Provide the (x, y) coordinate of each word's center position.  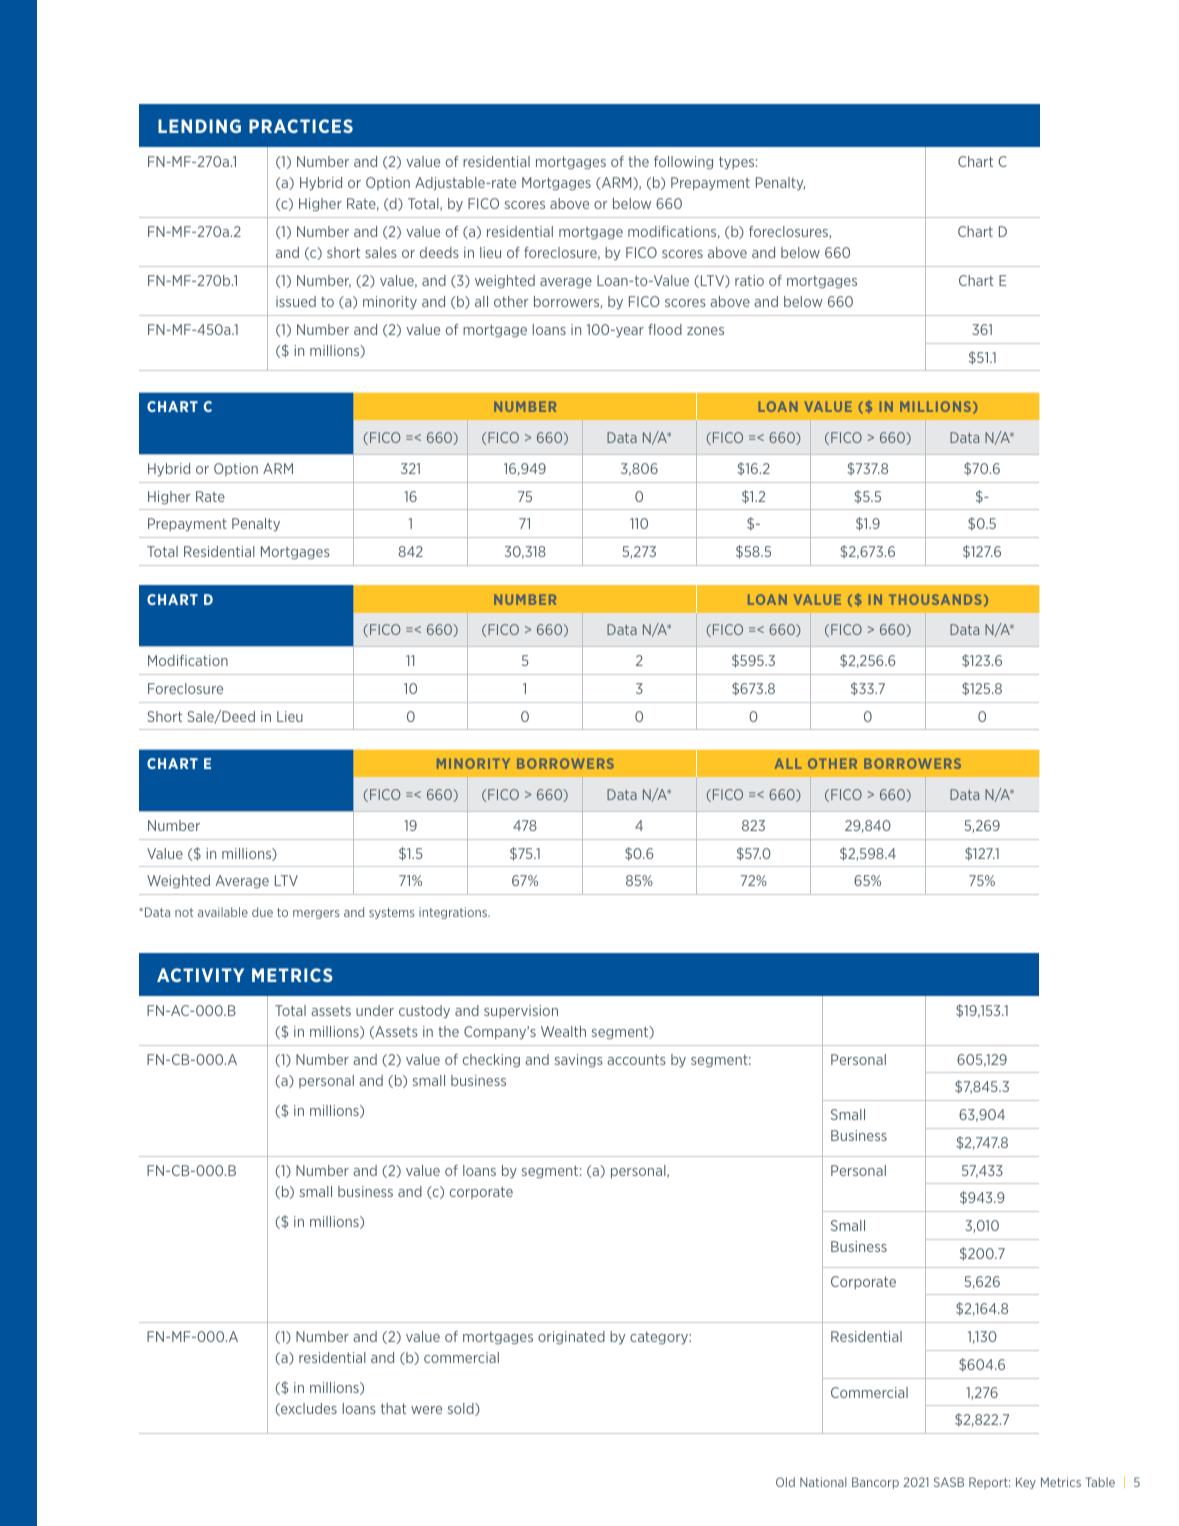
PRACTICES (301, 126)
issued (296, 301)
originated (571, 1338)
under (375, 1010)
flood (665, 329)
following (683, 163)
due (262, 912)
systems (392, 913)
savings (579, 1061)
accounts (636, 1059)
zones (705, 331)
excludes (308, 1409)
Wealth (563, 1031)
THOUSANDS (935, 599)
